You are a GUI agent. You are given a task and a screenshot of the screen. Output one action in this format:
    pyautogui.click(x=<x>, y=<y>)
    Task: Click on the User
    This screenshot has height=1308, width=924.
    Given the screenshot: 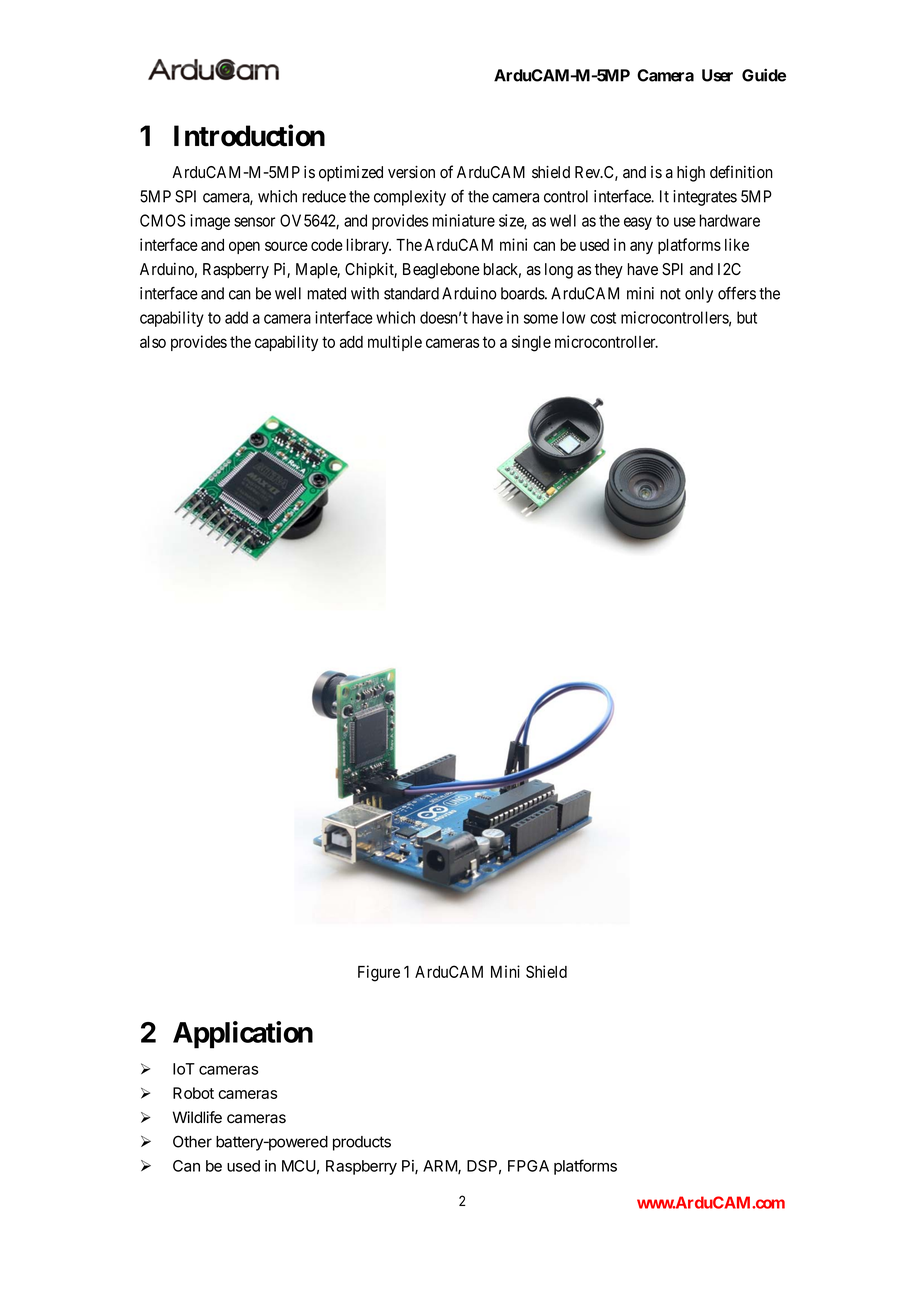 What is the action you would take?
    pyautogui.click(x=717, y=75)
